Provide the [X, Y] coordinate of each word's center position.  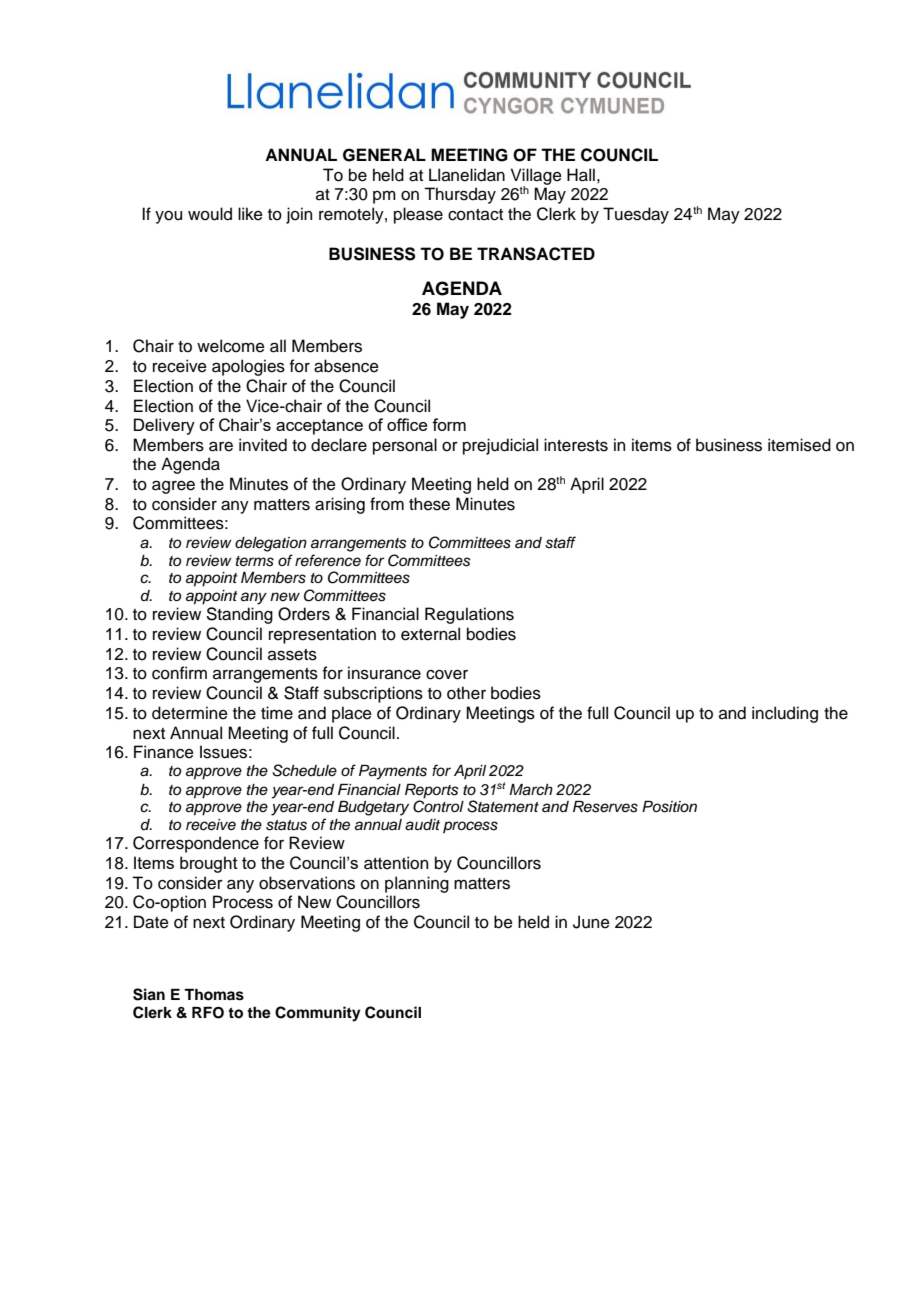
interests [576, 445]
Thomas [214, 995]
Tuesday [636, 215]
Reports [432, 791]
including [785, 714]
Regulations [469, 615]
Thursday [460, 195]
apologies [248, 367]
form [449, 424]
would [210, 214]
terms [255, 561]
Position [669, 807]
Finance [164, 752]
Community [318, 1014]
